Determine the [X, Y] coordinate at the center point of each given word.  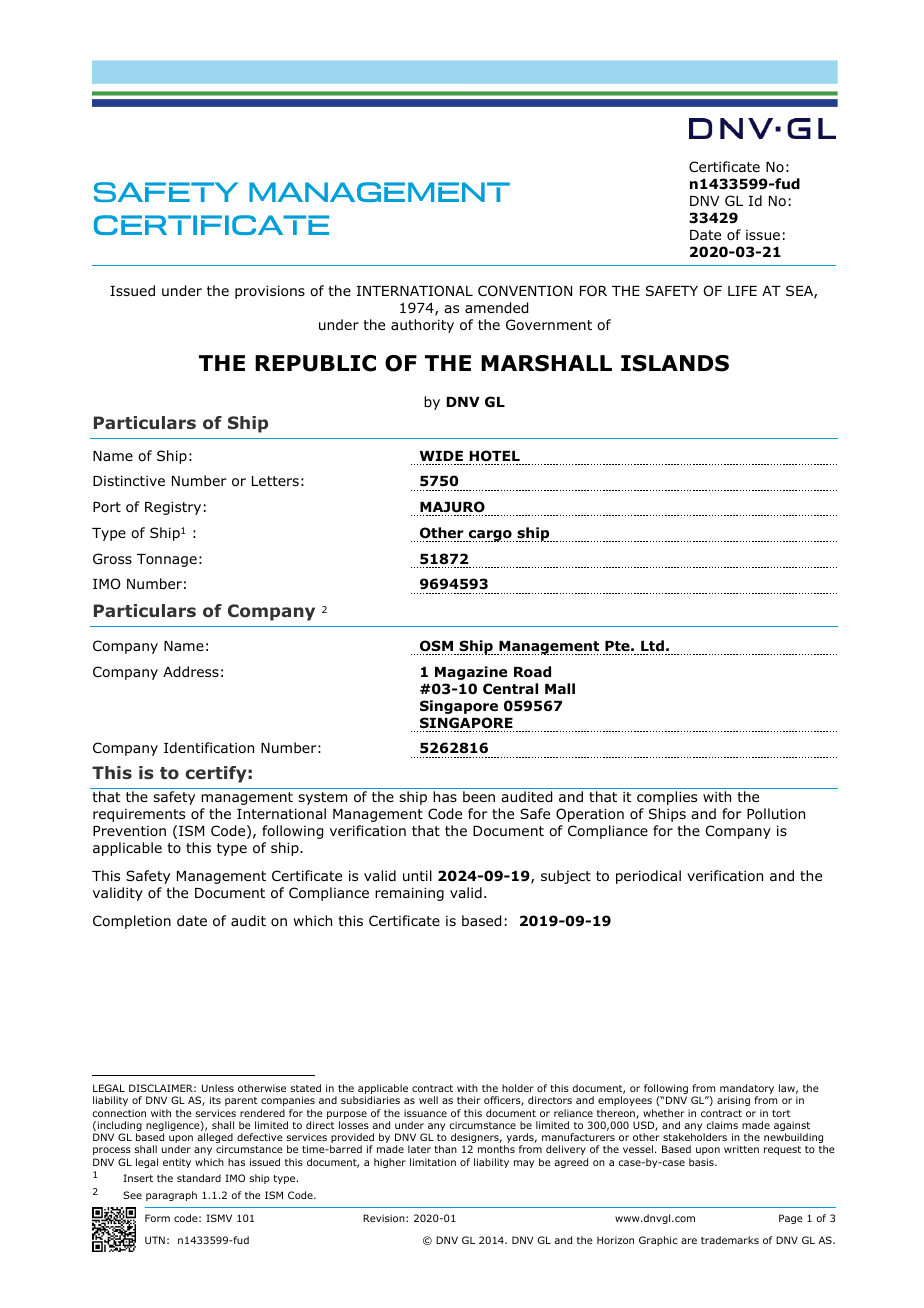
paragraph [171, 1196]
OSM [436, 646]
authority [422, 326]
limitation [433, 1162]
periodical [648, 877]
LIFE [742, 291]
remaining [409, 894]
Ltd [652, 645]
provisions [270, 292]
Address [191, 672]
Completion [132, 922]
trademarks [730, 1240]
